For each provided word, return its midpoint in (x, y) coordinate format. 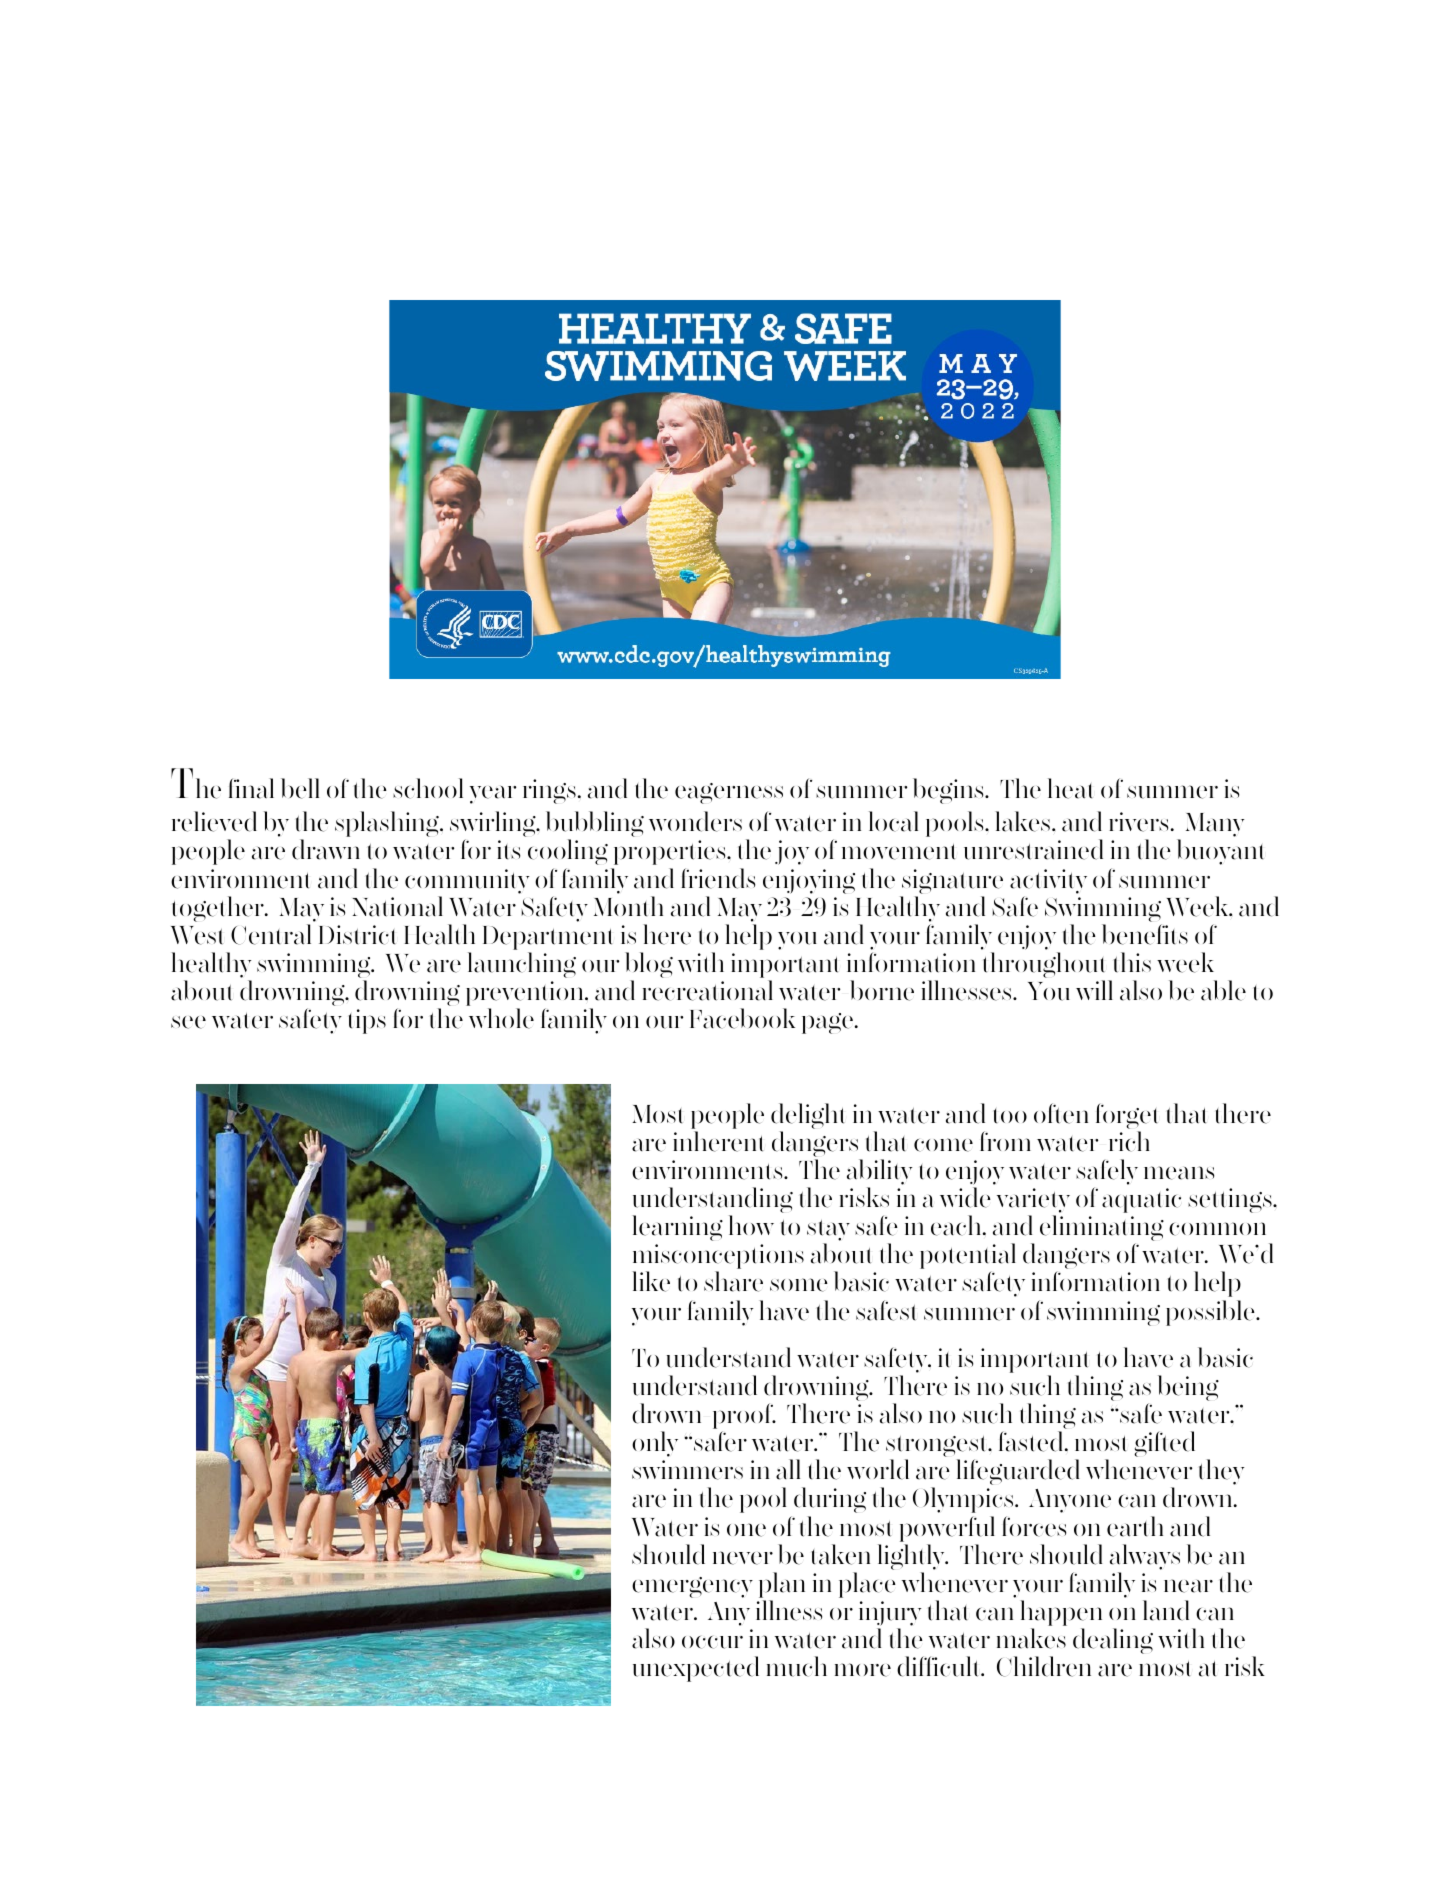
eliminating (1102, 1229)
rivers (1138, 822)
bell (300, 788)
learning (678, 1228)
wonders (695, 821)
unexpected (696, 1669)
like (651, 1281)
